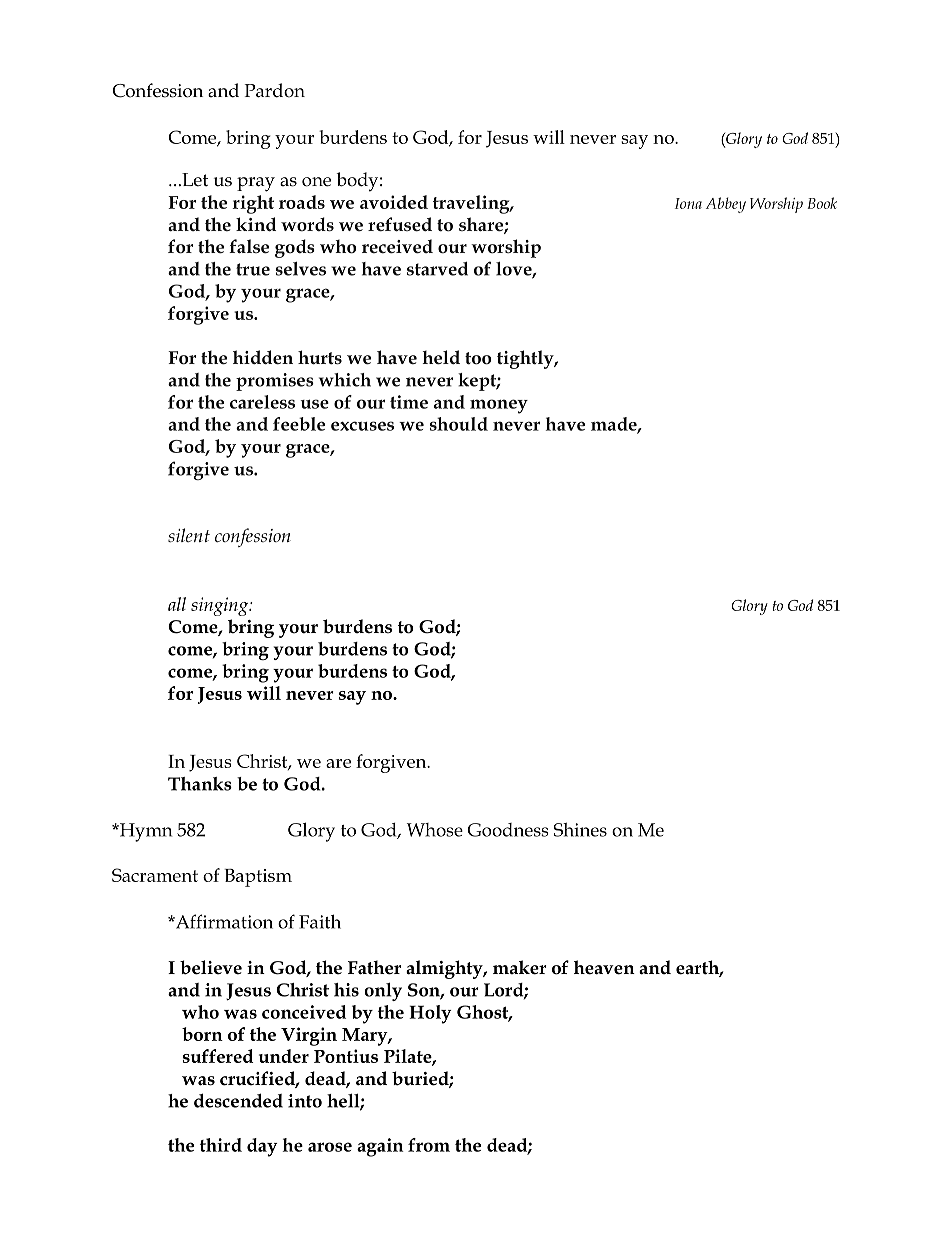 The width and height of the screenshot is (952, 1233). I want to click on Pardon, so click(274, 90).
